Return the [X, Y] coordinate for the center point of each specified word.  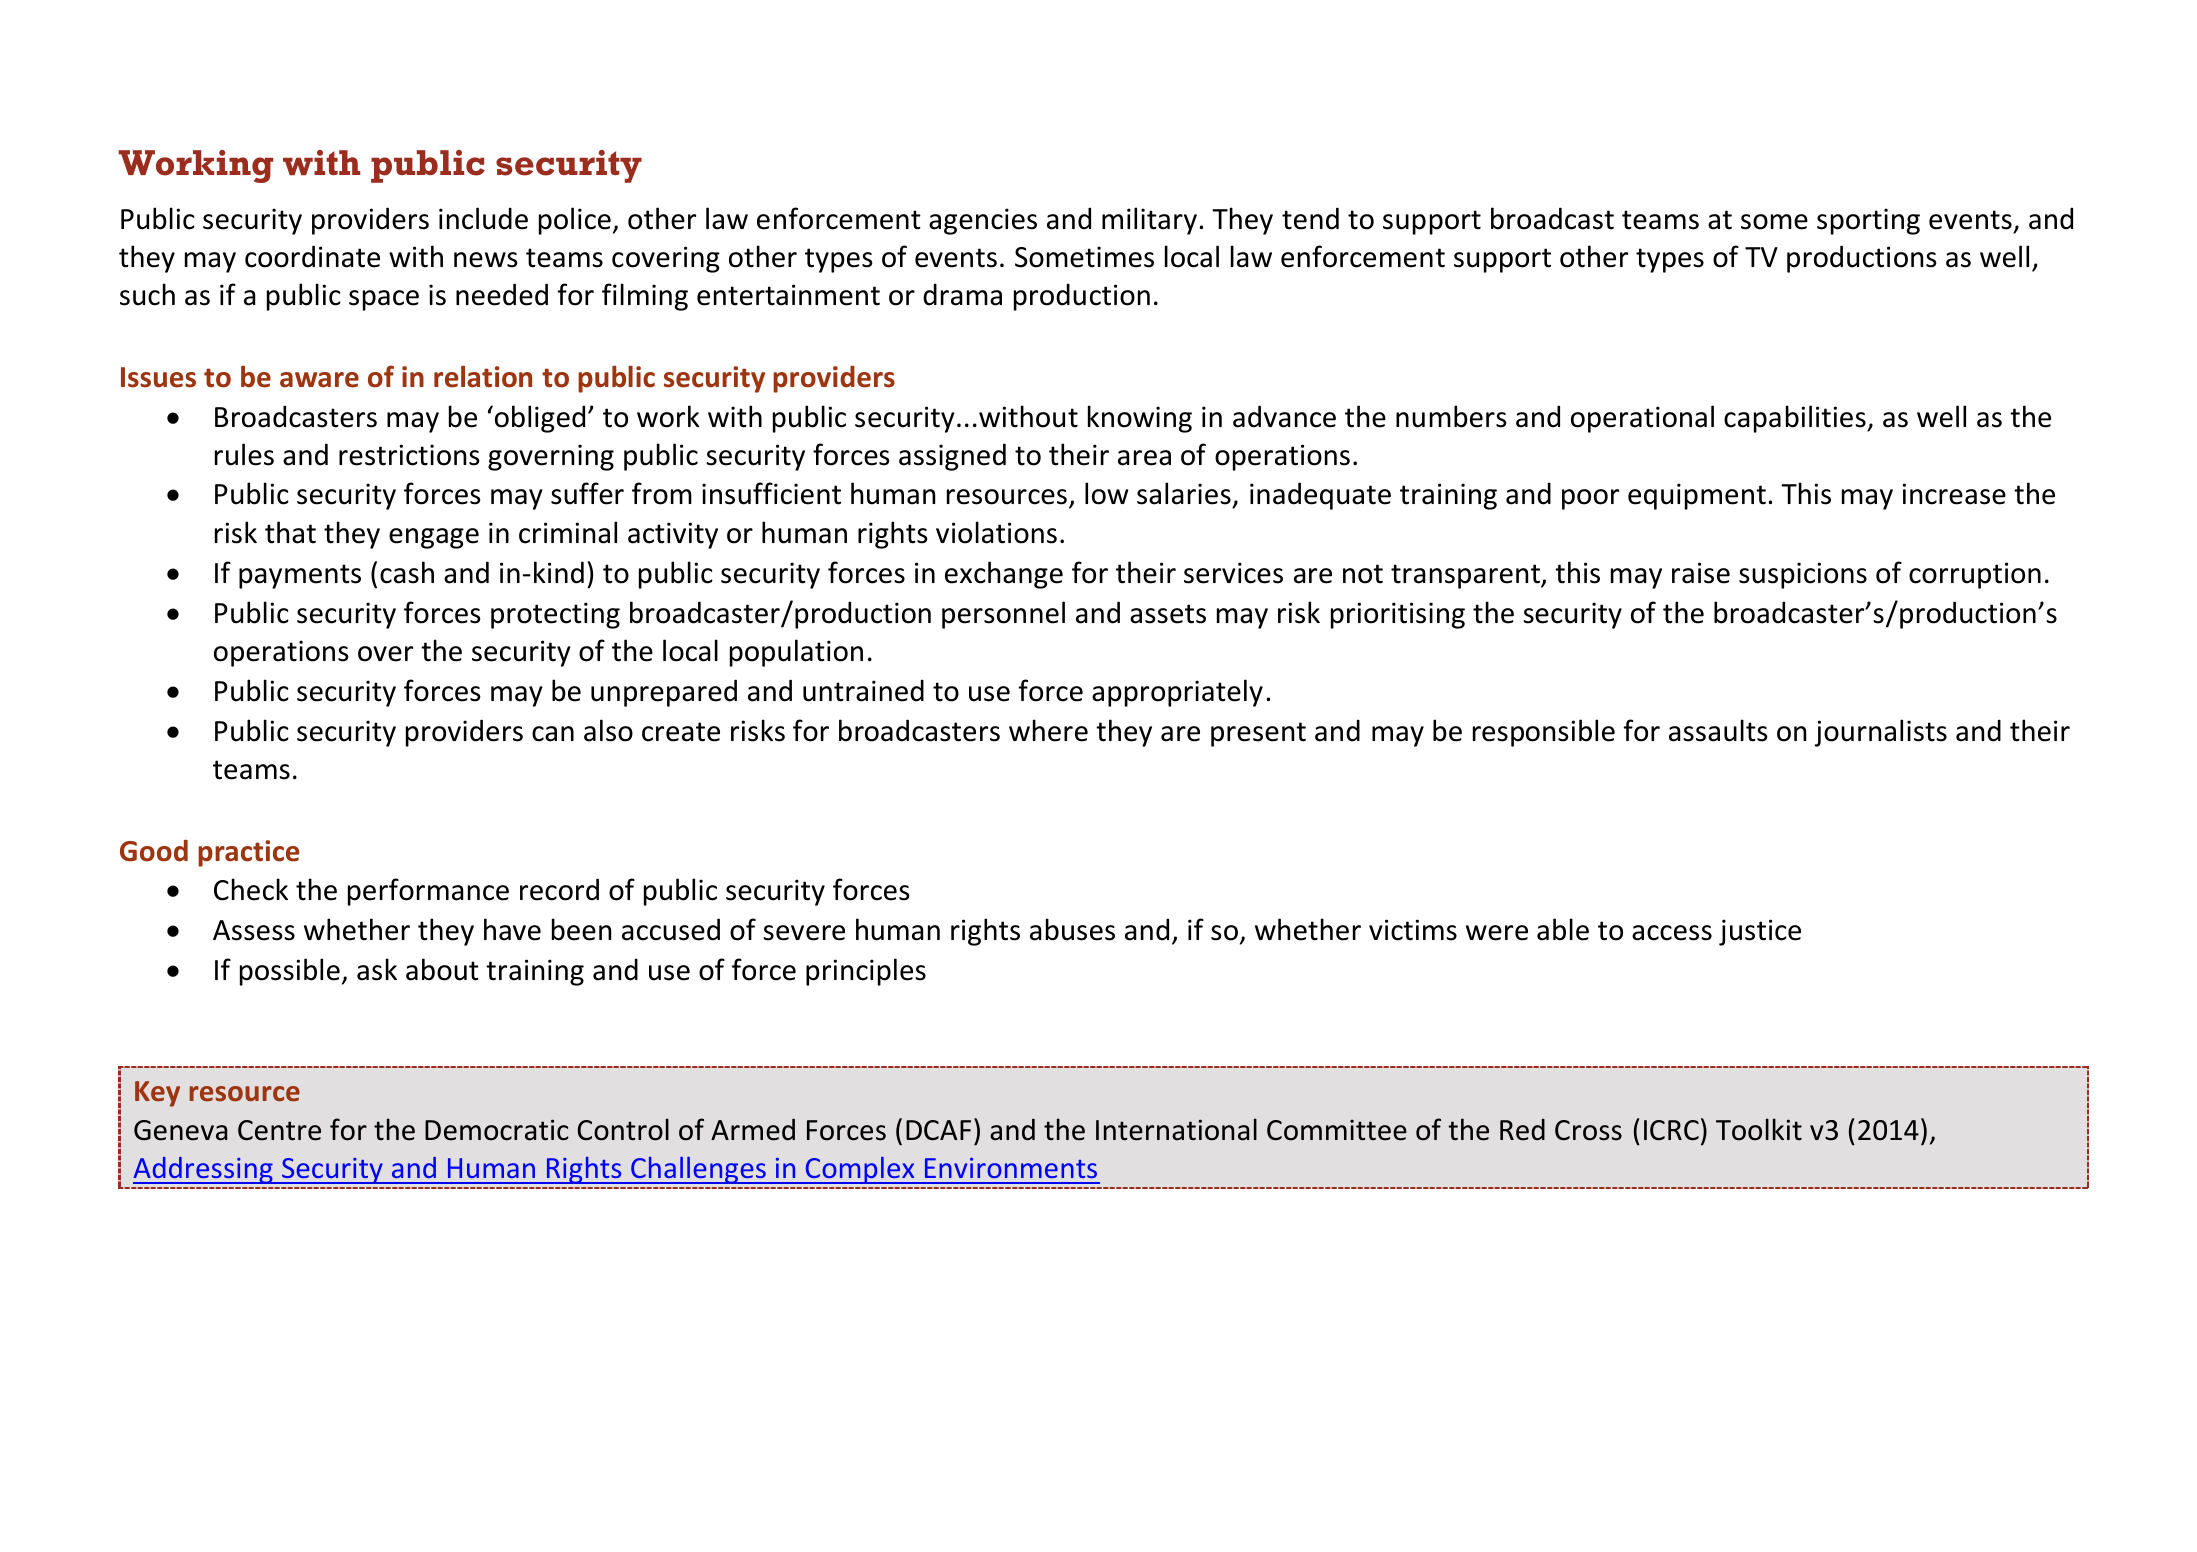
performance [428, 892]
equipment [1697, 496]
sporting [1868, 221]
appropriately [1177, 693]
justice [1760, 932]
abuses [1072, 929]
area [1144, 458]
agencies [983, 221]
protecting [555, 615]
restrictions [409, 455]
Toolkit [1759, 1129]
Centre [279, 1130]
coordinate [312, 256]
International [1176, 1129]
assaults [1718, 730]
